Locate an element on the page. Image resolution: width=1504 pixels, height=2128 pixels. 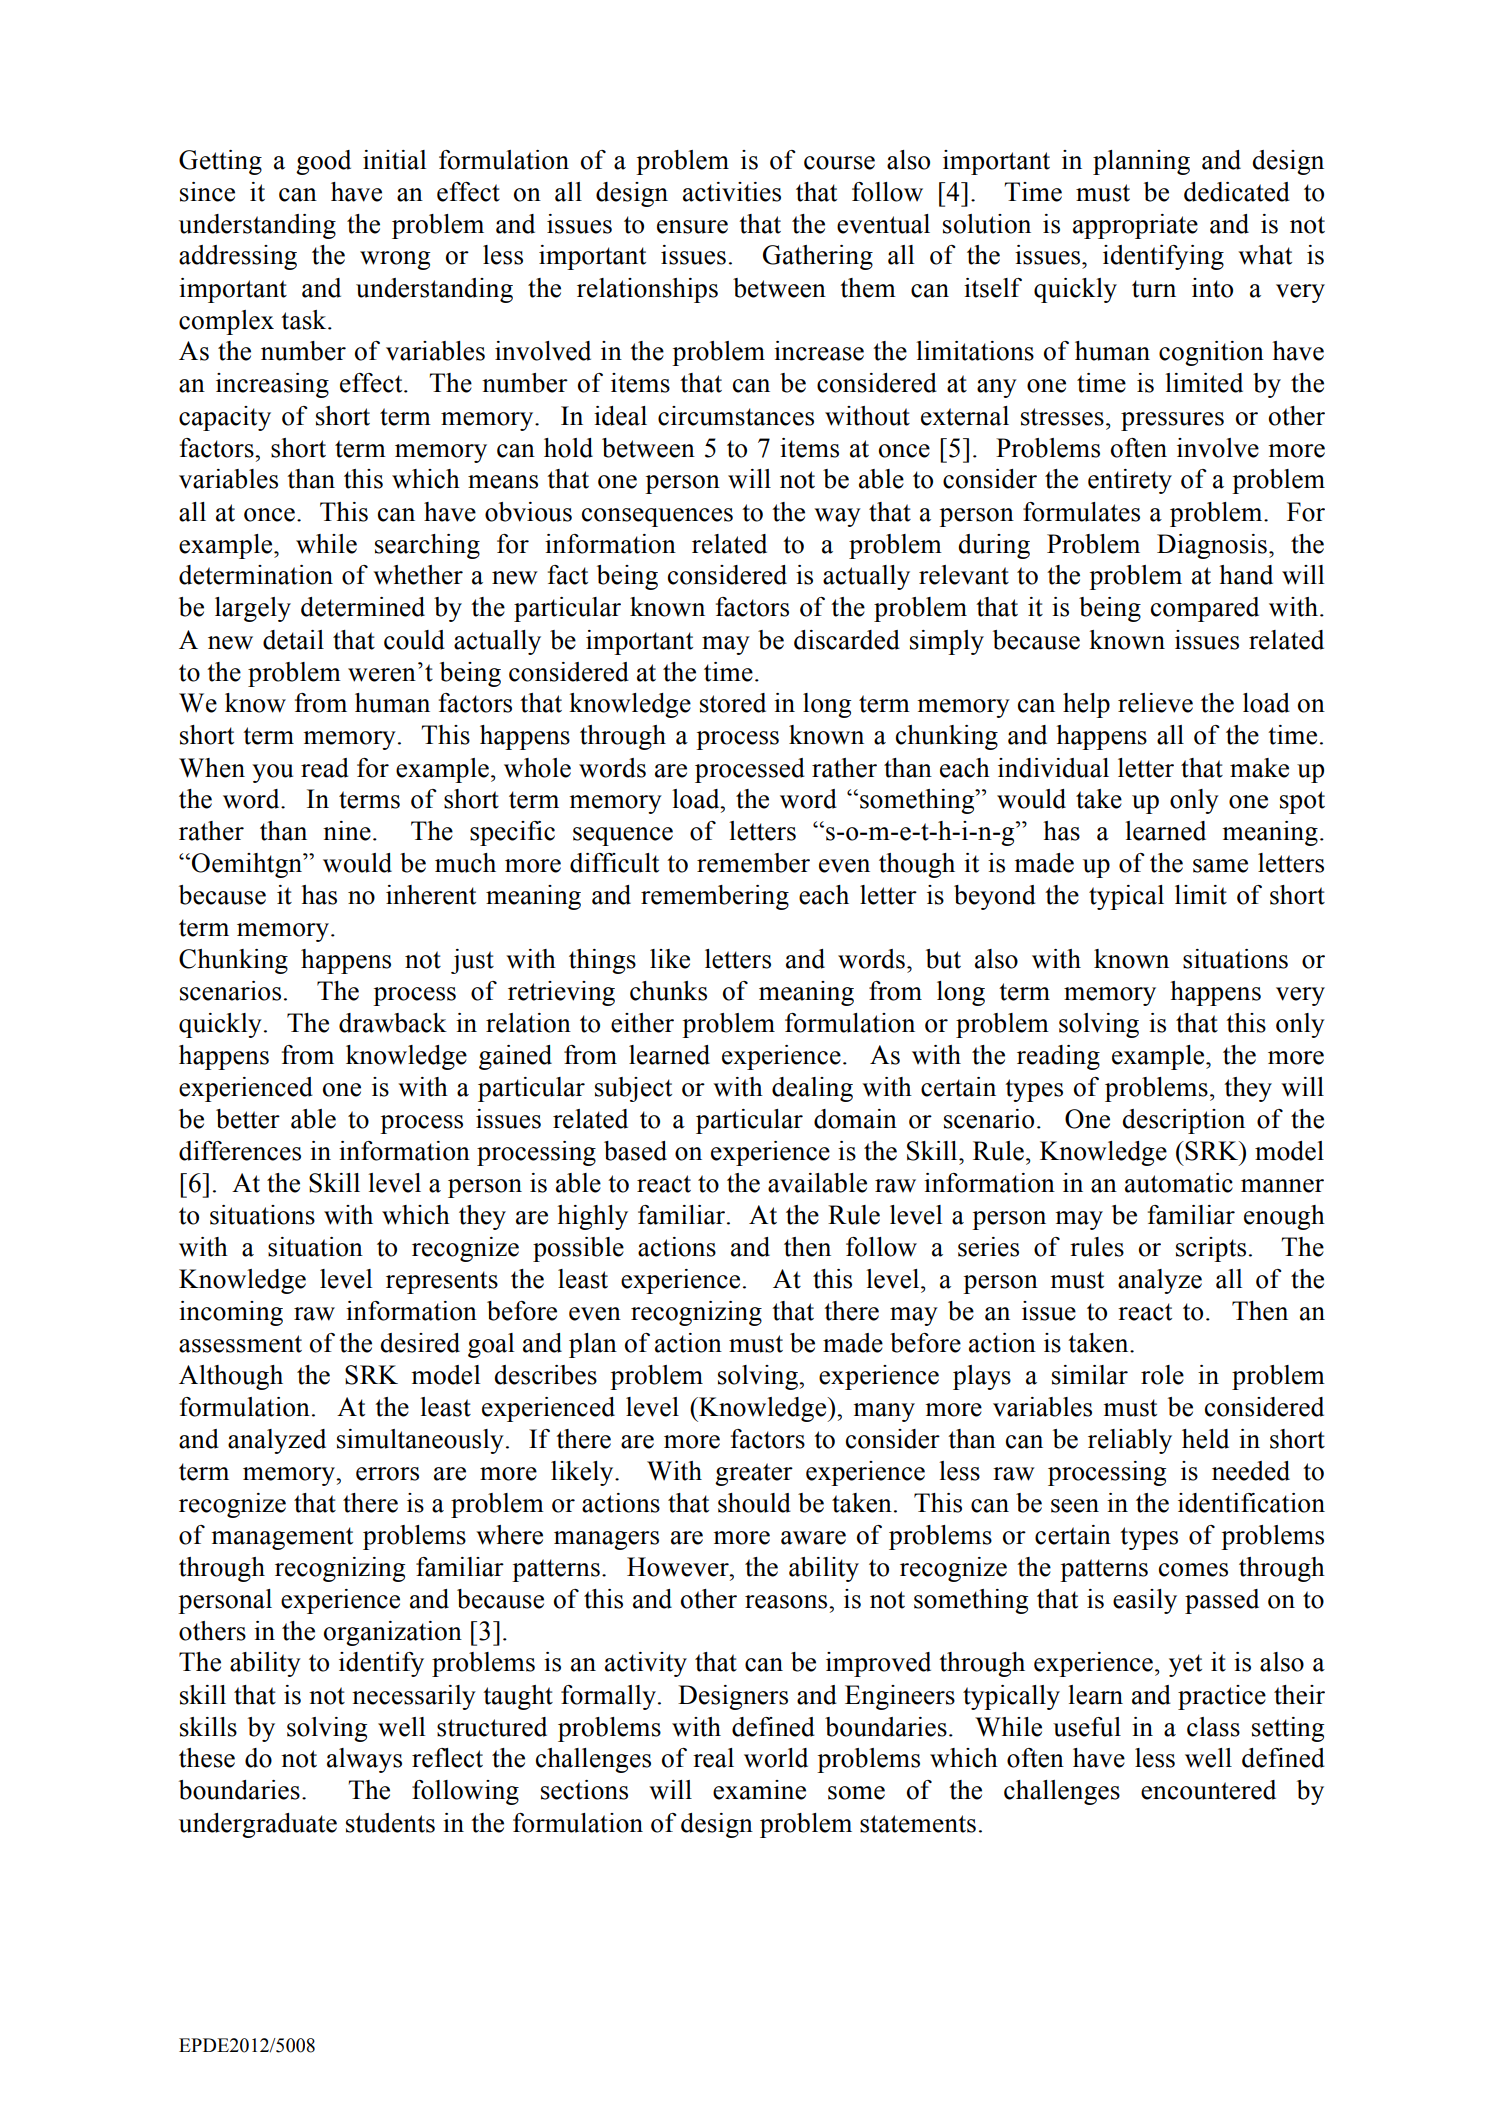
activities is located at coordinates (732, 192).
